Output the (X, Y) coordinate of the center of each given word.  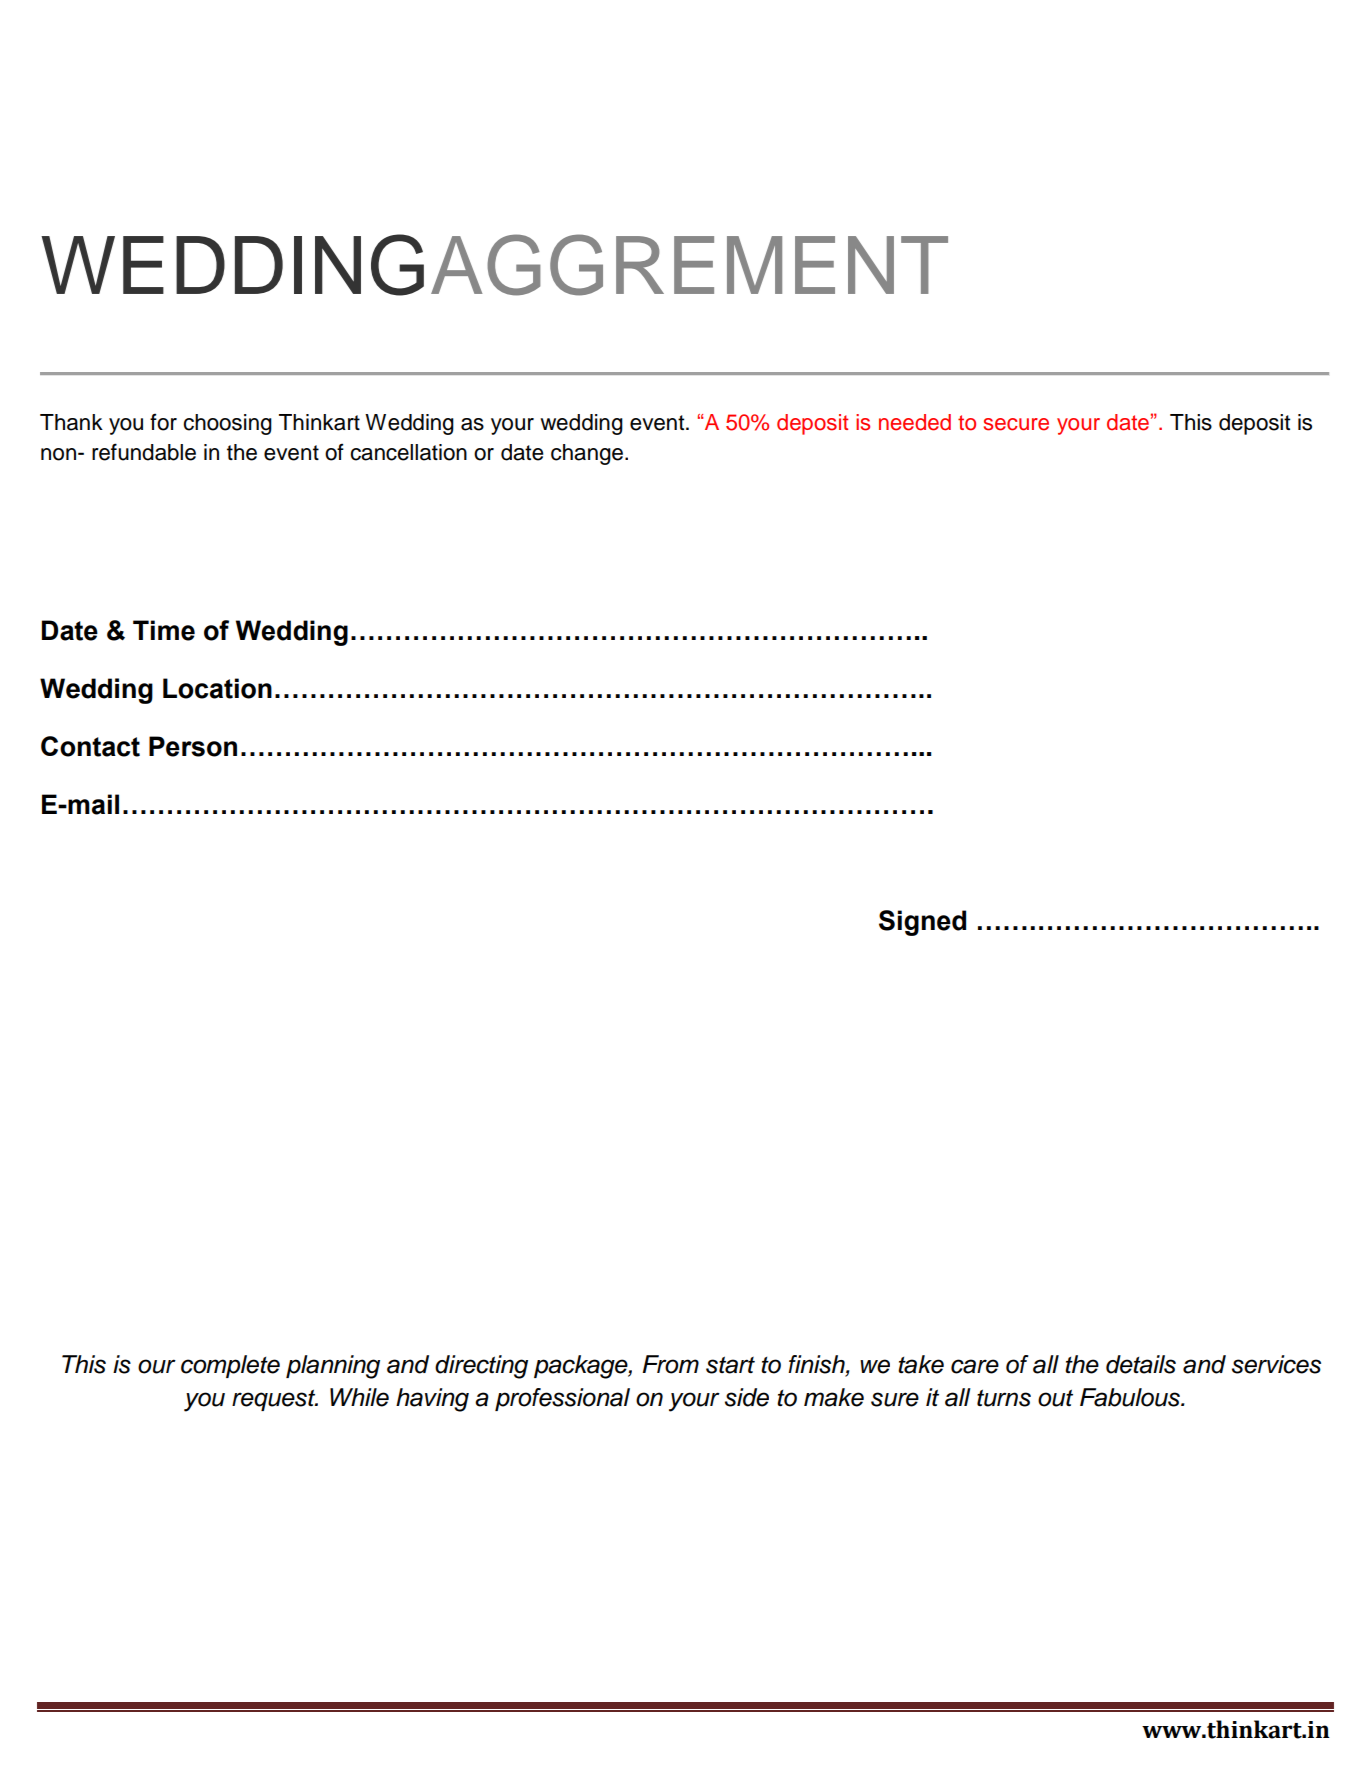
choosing (227, 424)
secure (1016, 424)
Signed (922, 923)
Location (217, 688)
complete (230, 1366)
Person (193, 746)
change (587, 454)
